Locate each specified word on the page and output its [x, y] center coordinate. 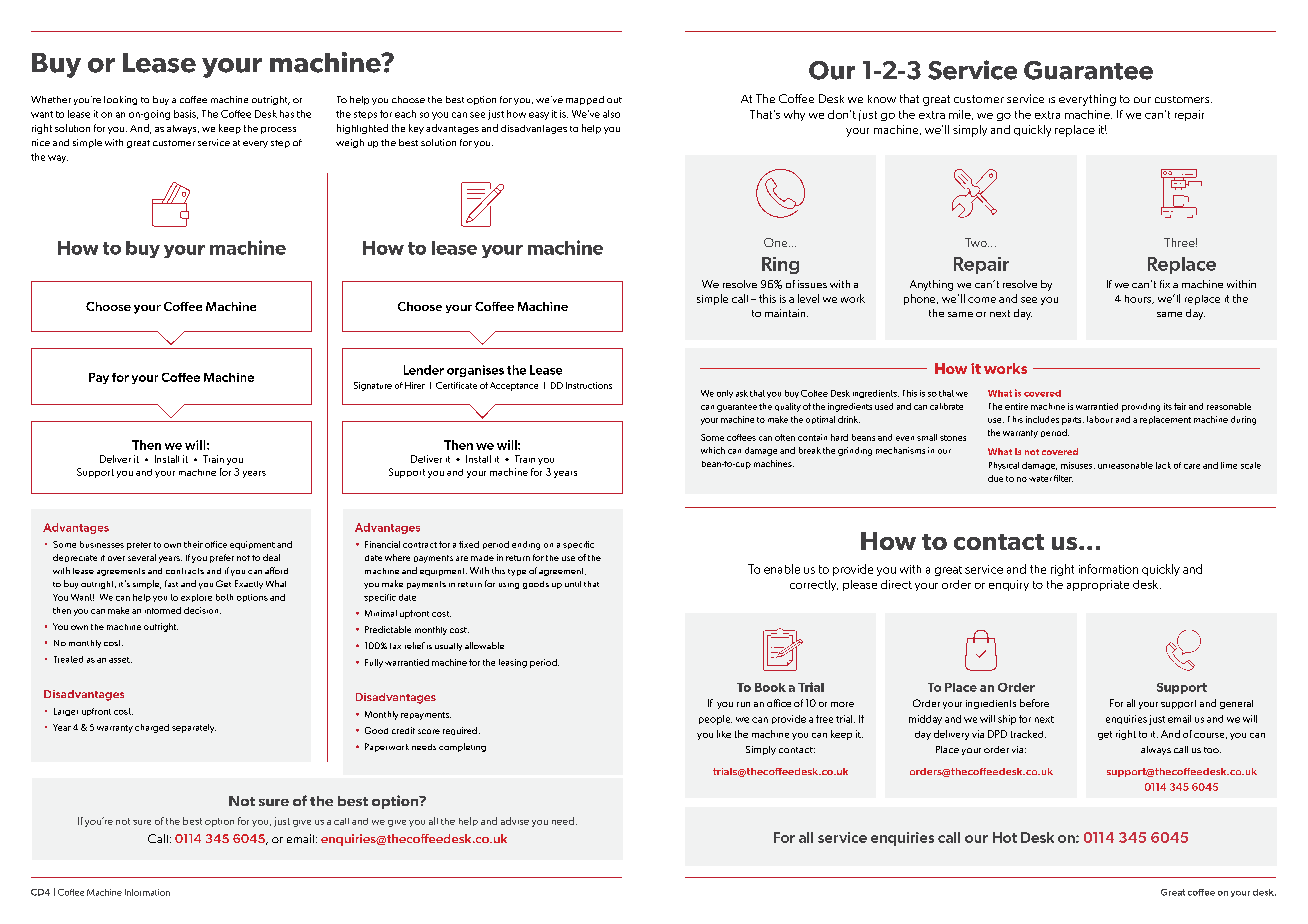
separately [194, 728]
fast [171, 583]
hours [1139, 299]
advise [515, 821]
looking [120, 100]
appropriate [1098, 585]
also [611, 114]
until [573, 584]
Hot [1005, 837]
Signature [373, 386]
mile [961, 115]
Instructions [589, 385]
